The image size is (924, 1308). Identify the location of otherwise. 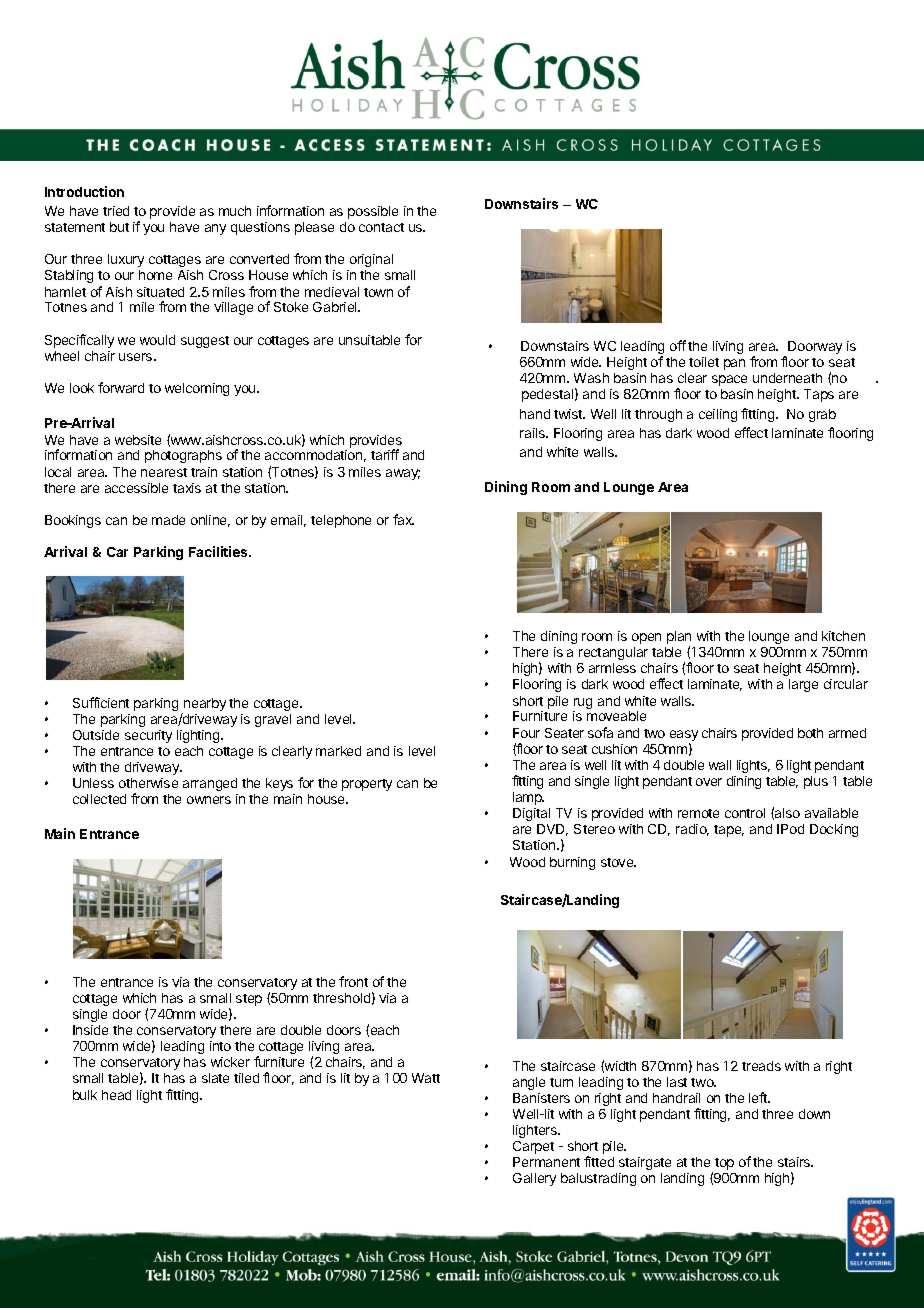
(148, 783).
